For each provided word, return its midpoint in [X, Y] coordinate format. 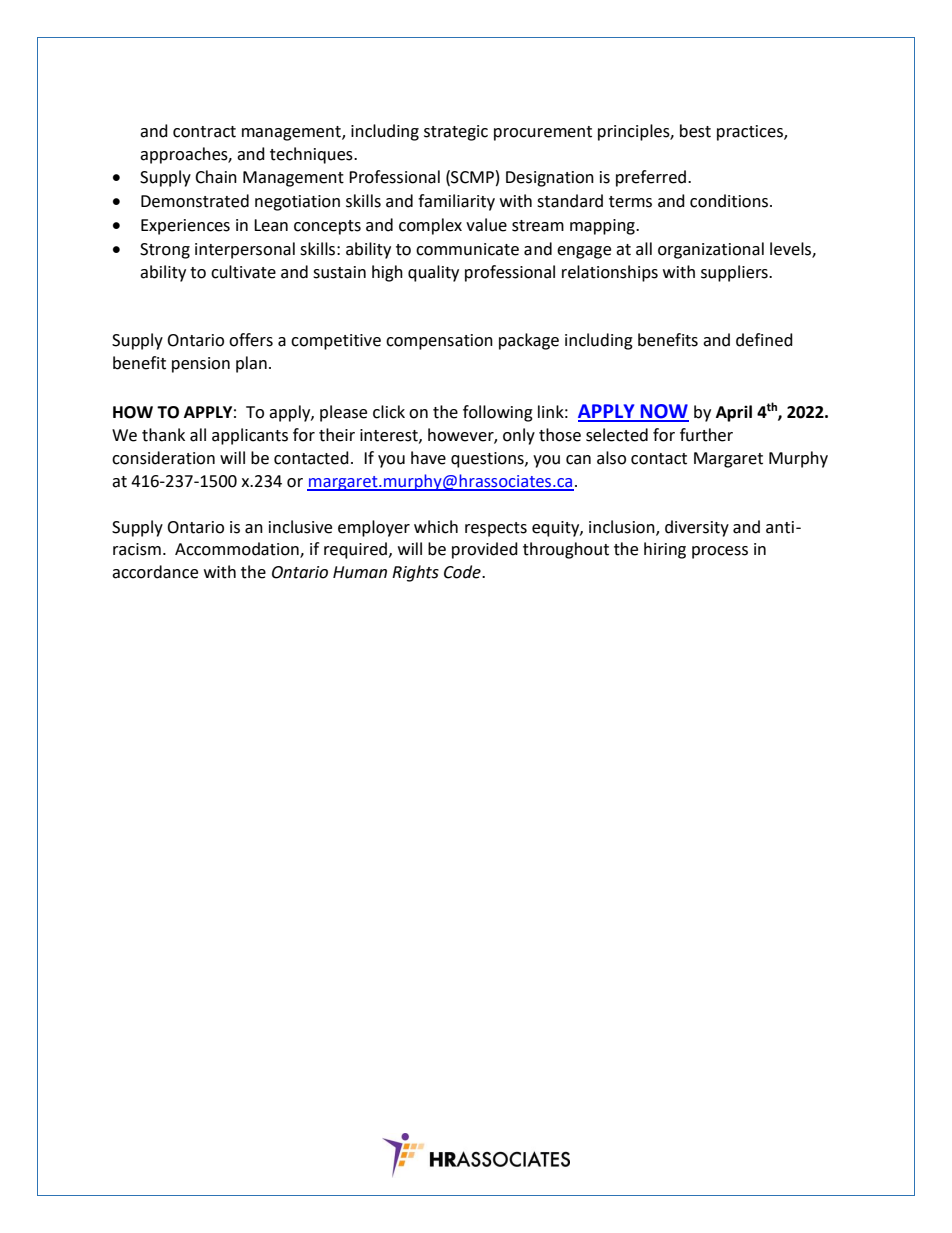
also [611, 458]
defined [764, 340]
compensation [439, 342]
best [695, 131]
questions [488, 460]
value [486, 225]
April [734, 413]
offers [251, 340]
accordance [155, 572]
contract [204, 132]
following [498, 413]
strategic [456, 133]
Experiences [185, 227]
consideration [163, 458]
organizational [711, 250]
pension [201, 365]
